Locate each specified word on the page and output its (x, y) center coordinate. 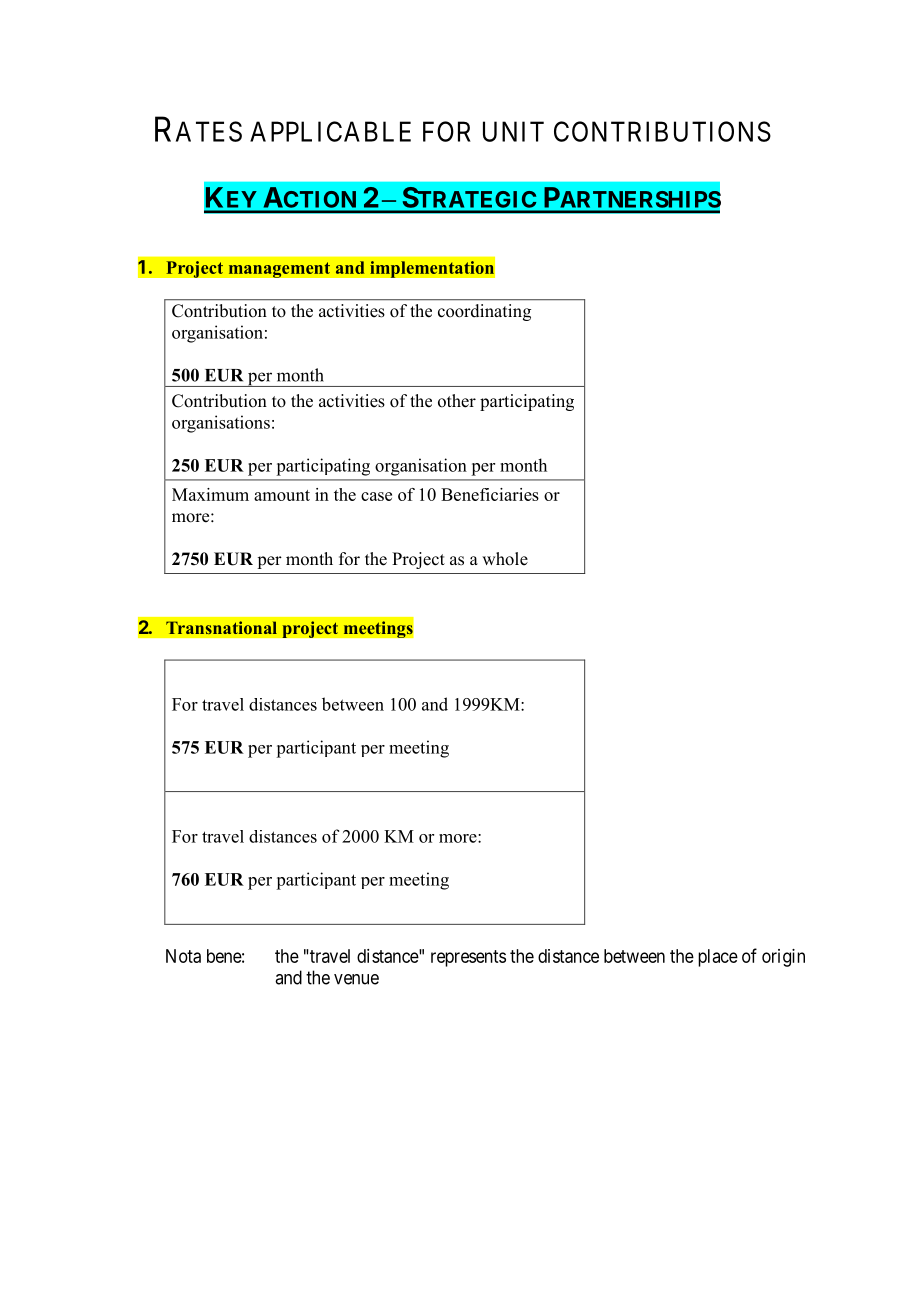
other (457, 401)
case (376, 496)
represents (468, 958)
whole (505, 559)
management (279, 270)
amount (282, 495)
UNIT (513, 131)
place (718, 958)
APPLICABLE (330, 131)
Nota (183, 956)
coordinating (484, 312)
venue (356, 979)
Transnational (221, 627)
